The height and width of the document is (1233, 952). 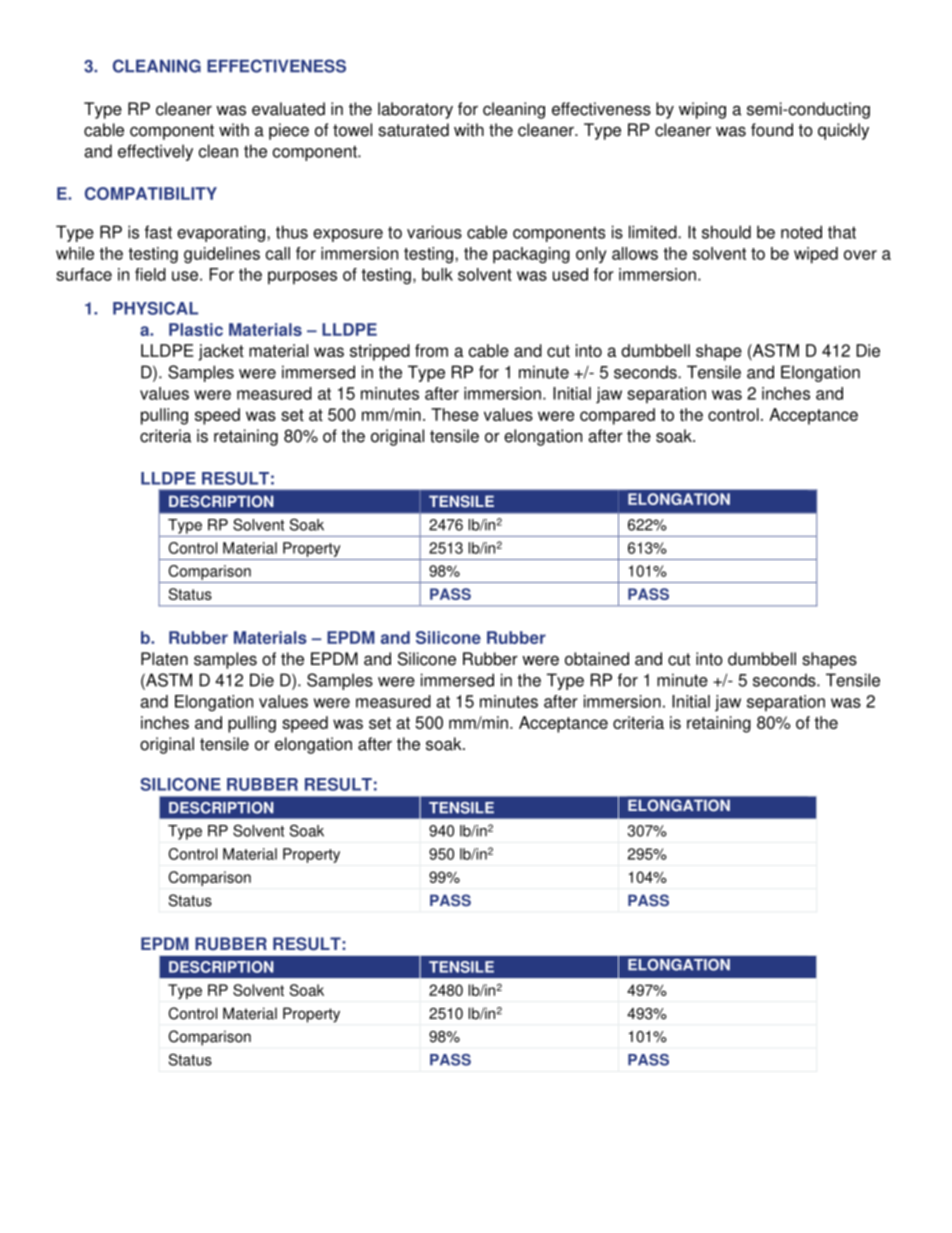 What do you see at coordinates (155, 152) in the document?
I see `effectively` at bounding box center [155, 152].
